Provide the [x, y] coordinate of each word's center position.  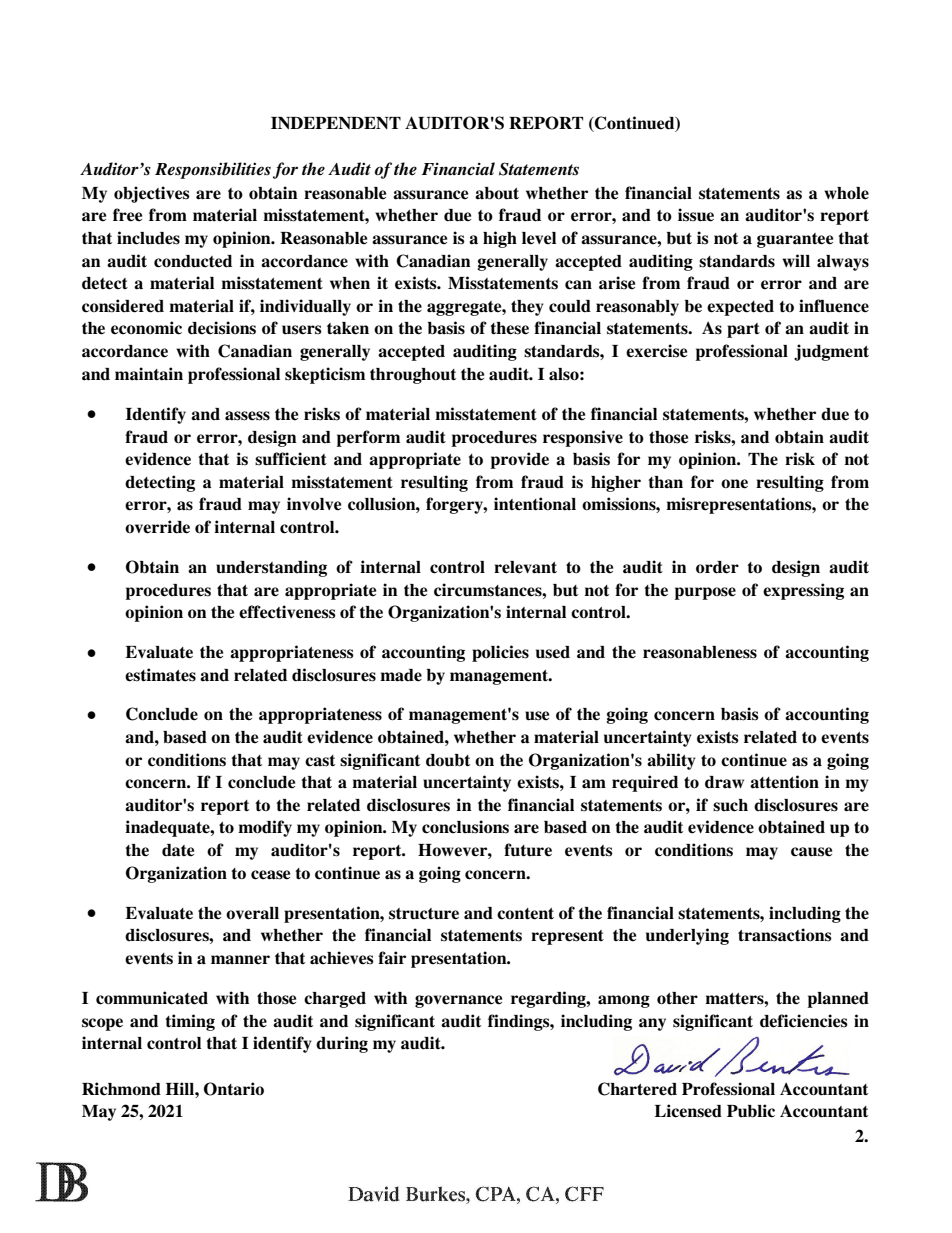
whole [846, 193]
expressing [803, 591]
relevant [525, 567]
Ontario [234, 1089]
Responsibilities [213, 170]
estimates [160, 675]
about [497, 193]
